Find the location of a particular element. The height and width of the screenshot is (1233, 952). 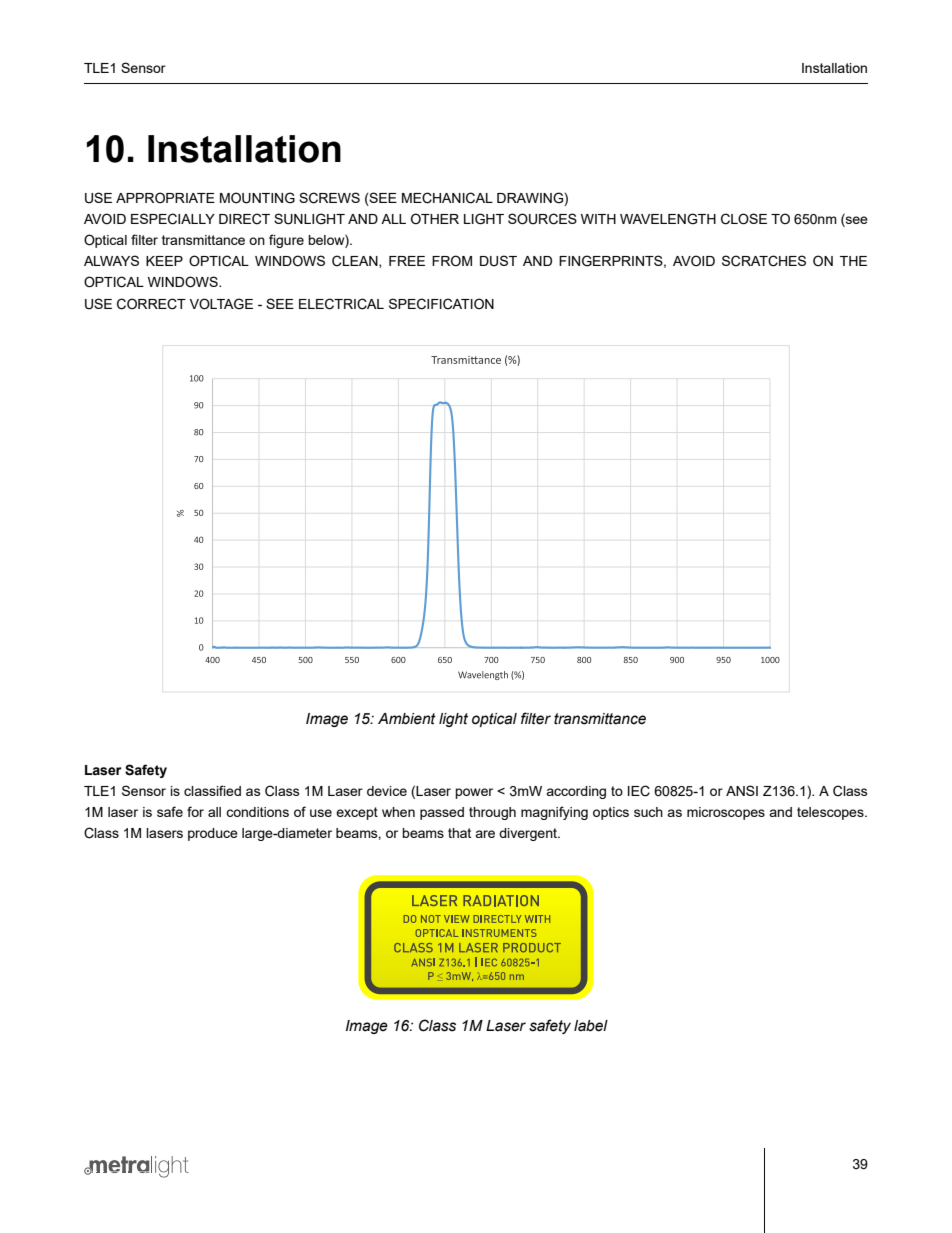

VOLTAGE is located at coordinates (221, 304).
